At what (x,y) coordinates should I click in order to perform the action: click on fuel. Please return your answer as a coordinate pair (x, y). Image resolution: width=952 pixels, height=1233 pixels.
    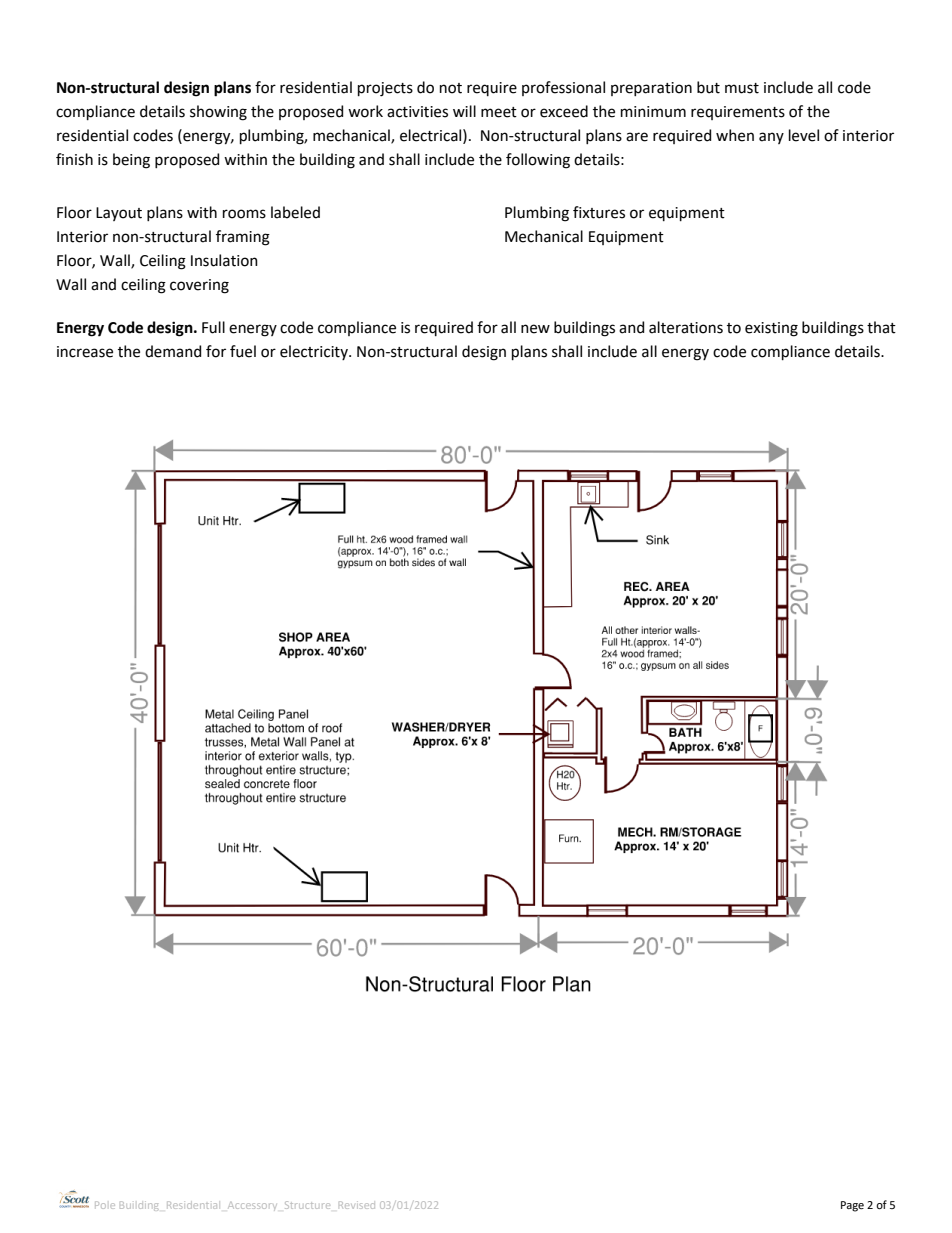
    Looking at the image, I should click on (243, 351).
